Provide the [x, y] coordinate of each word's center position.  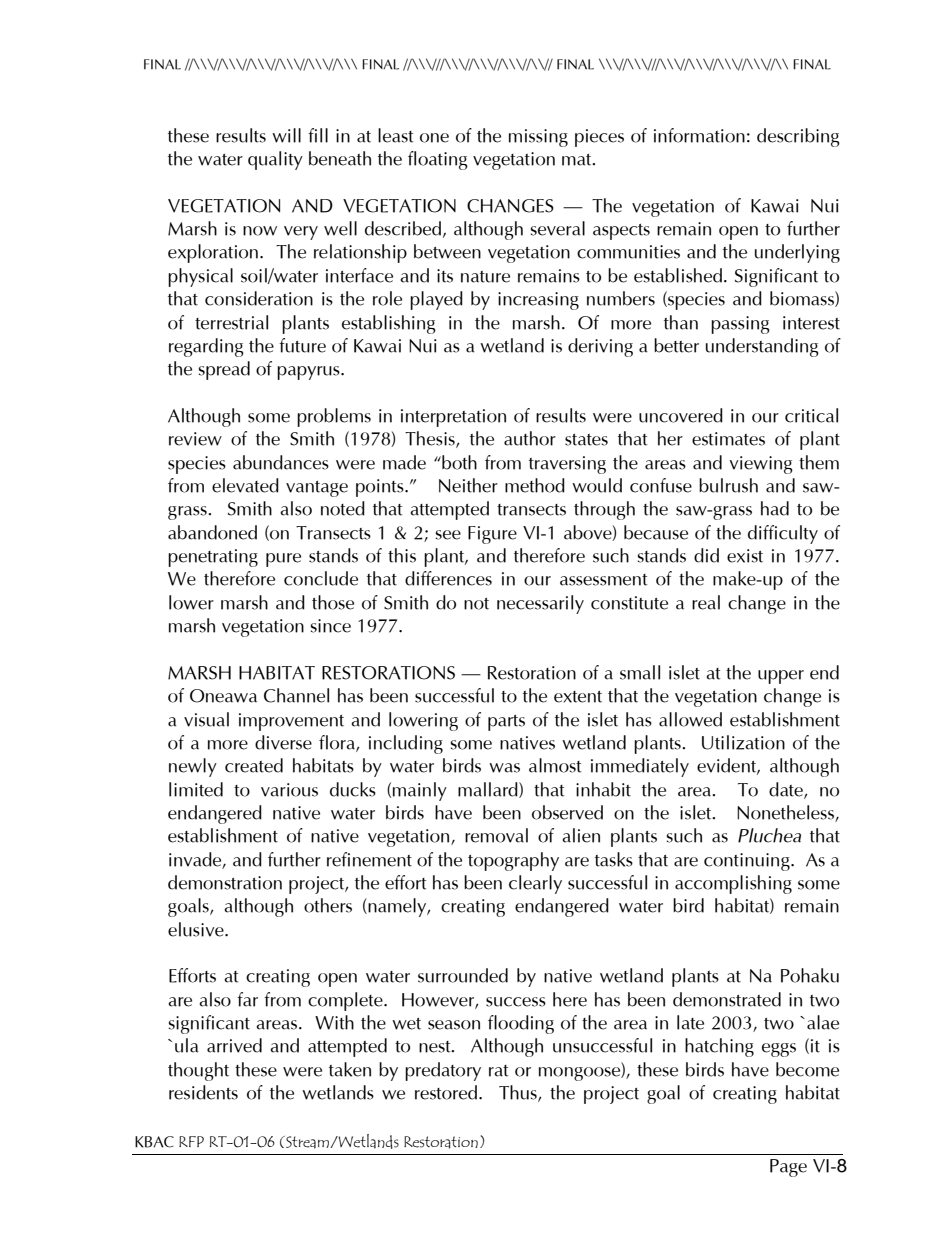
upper [781, 677]
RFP [191, 1141]
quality [275, 160]
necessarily [540, 604]
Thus [519, 1093]
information [699, 135]
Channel [296, 695]
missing [538, 138]
